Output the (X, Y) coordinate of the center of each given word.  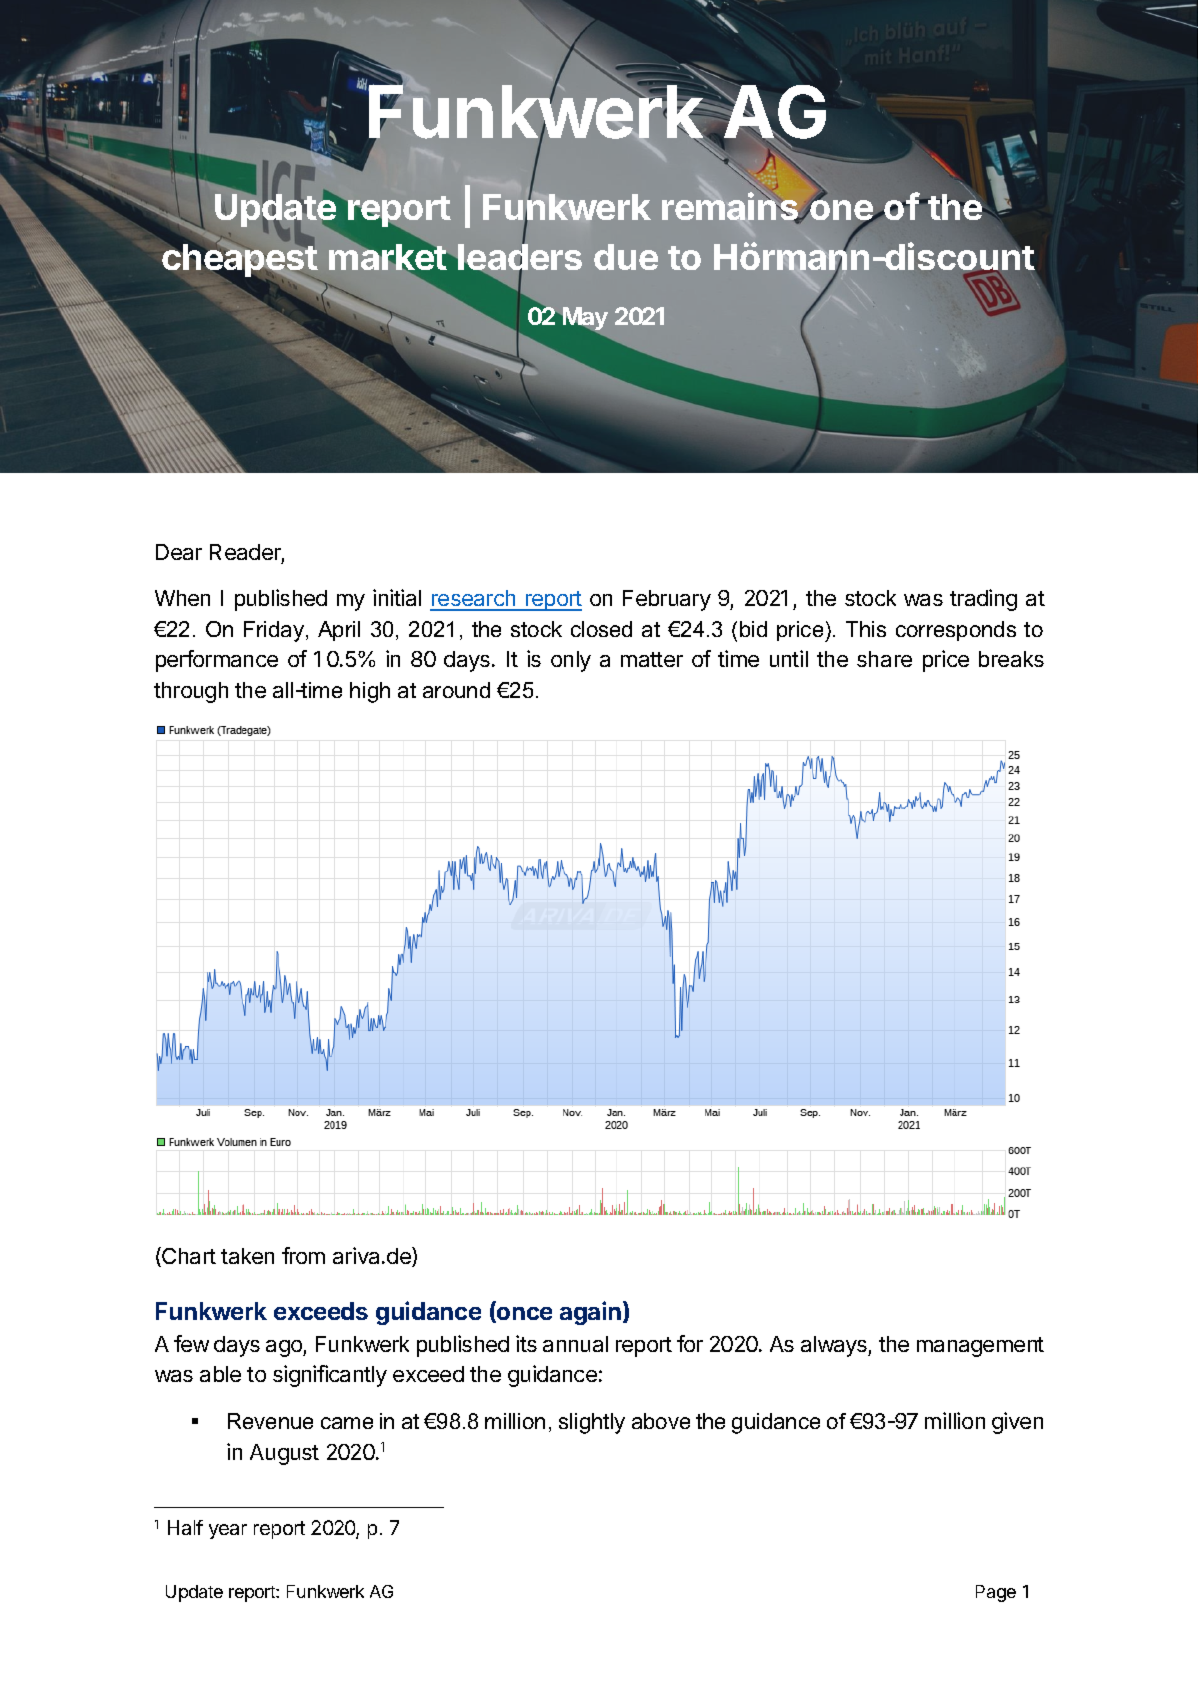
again (590, 1313)
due (626, 257)
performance (217, 661)
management (980, 1347)
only (571, 661)
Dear (179, 552)
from (303, 1255)
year (228, 1531)
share (884, 659)
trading (983, 600)
